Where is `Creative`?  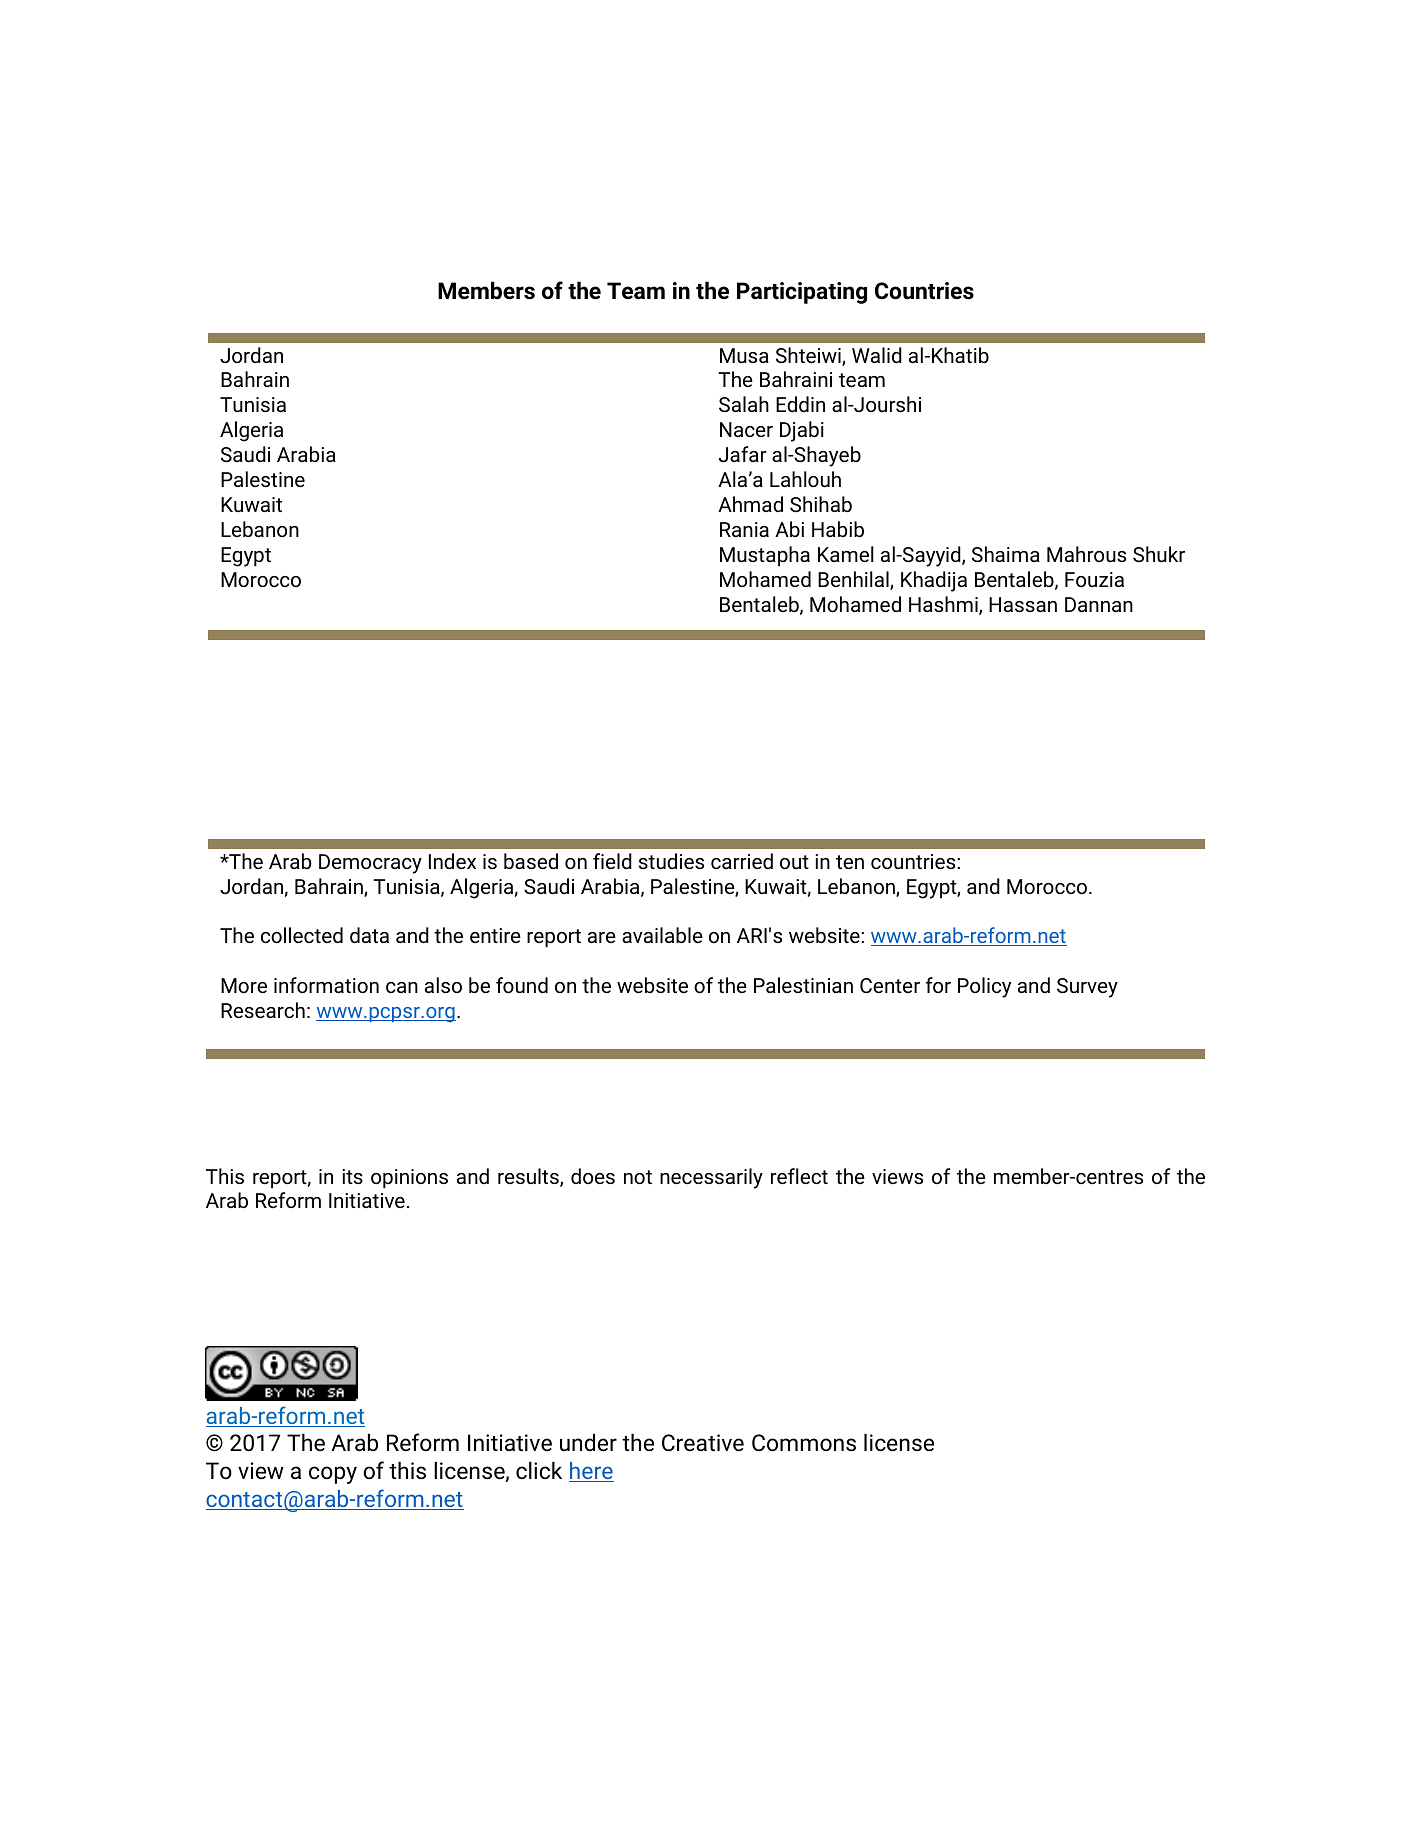 Creative is located at coordinates (703, 1443).
